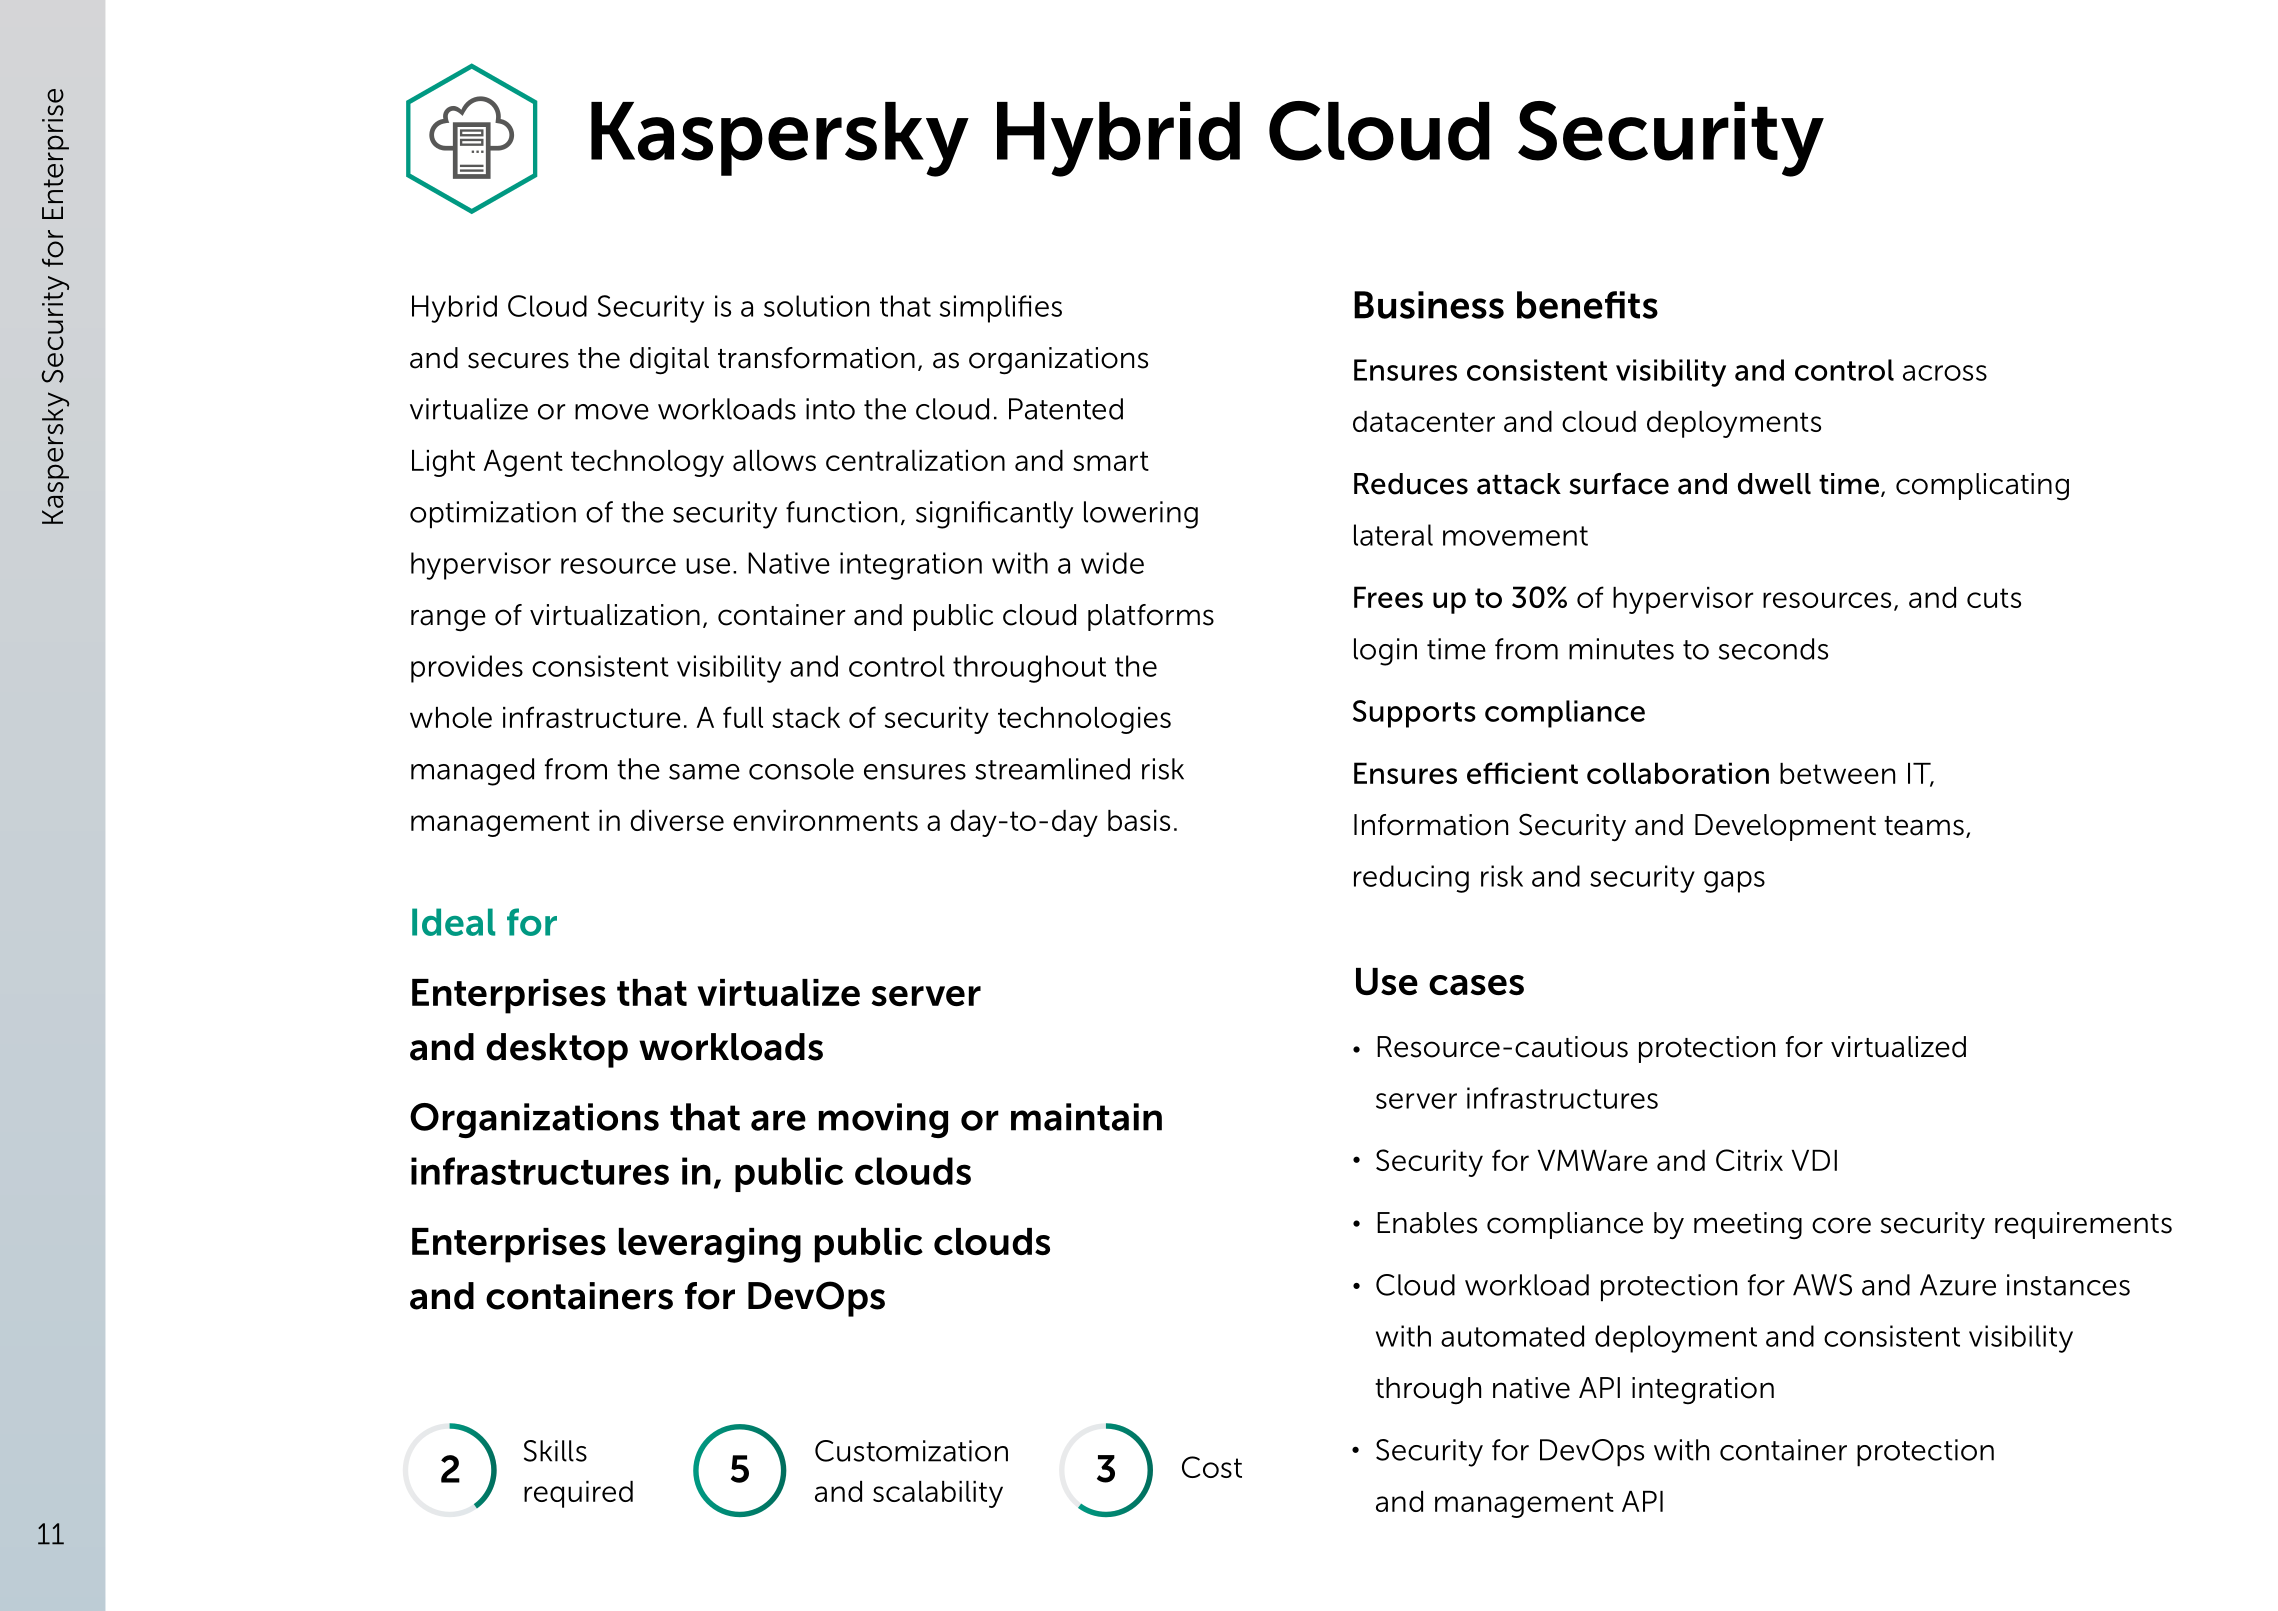  I want to click on Skills, so click(555, 1451).
